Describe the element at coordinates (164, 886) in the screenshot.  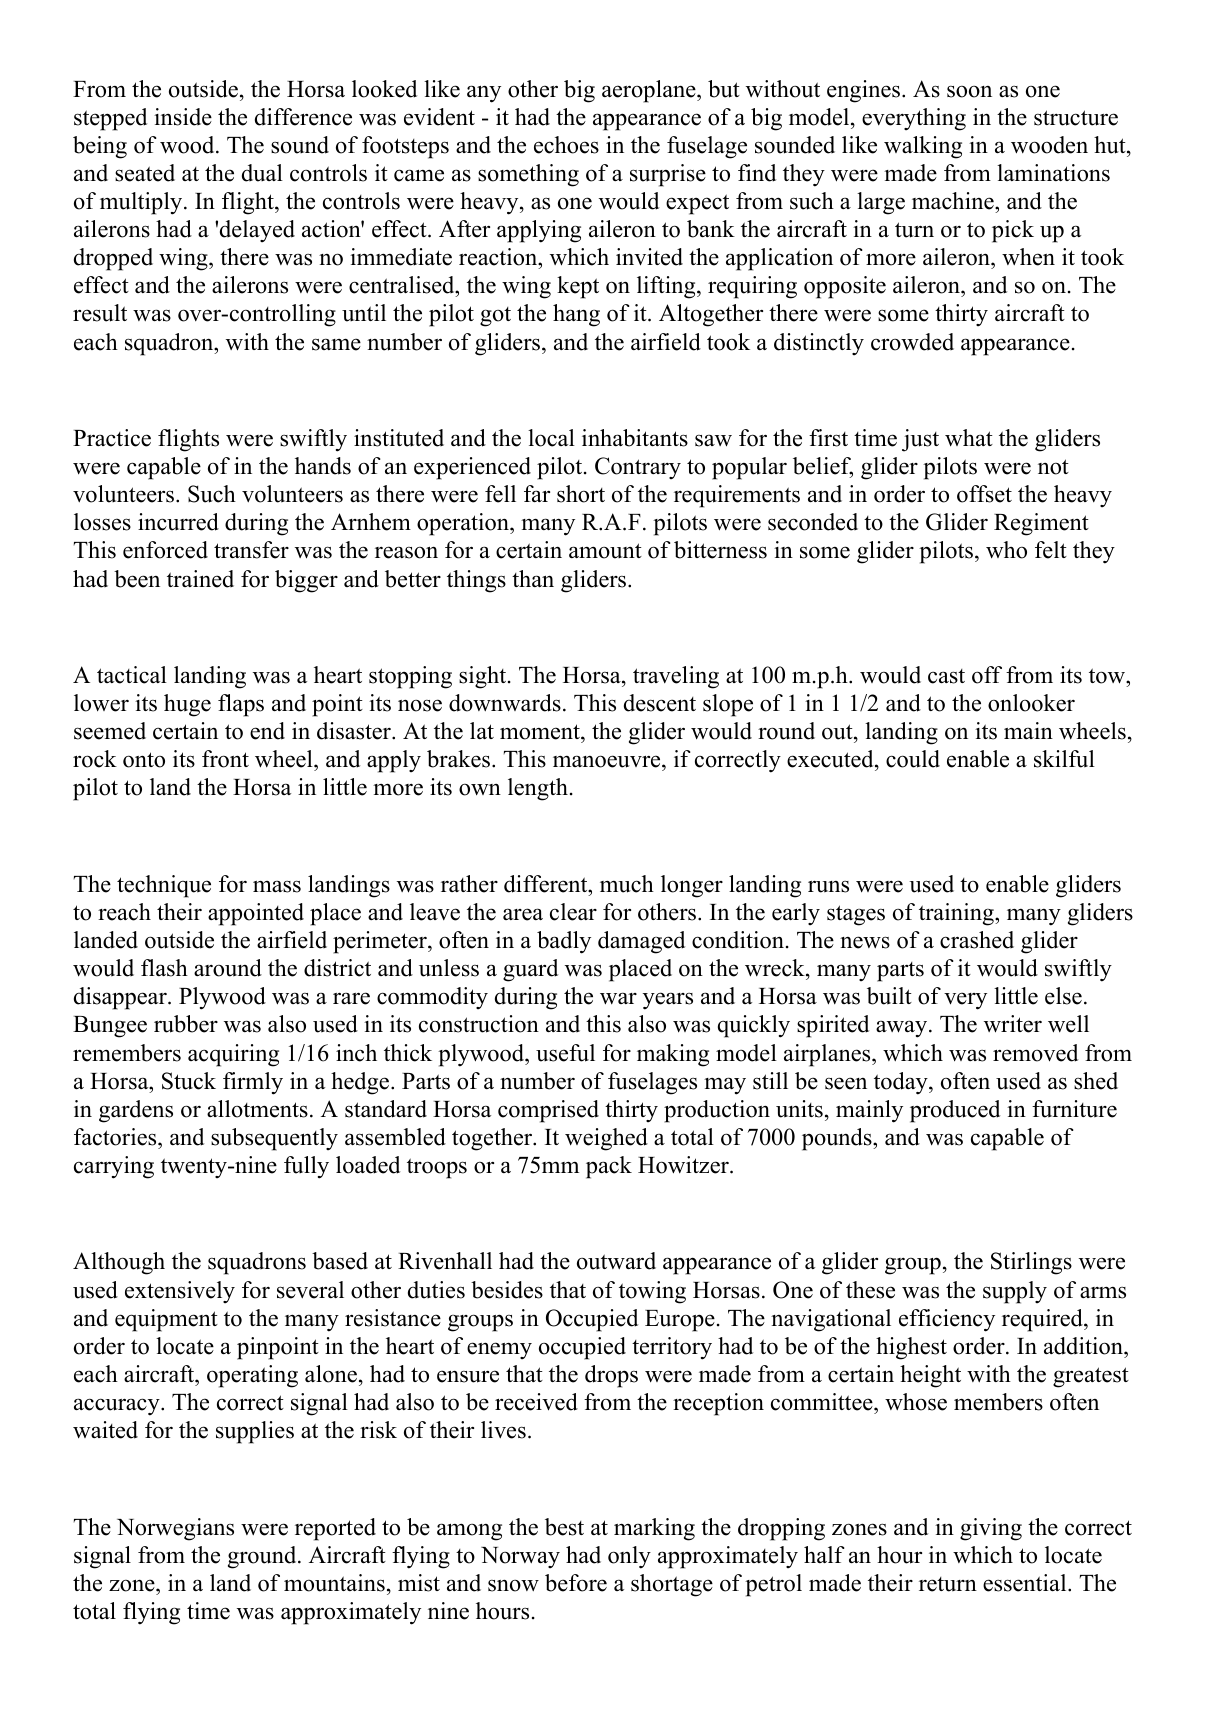
I see `technique` at that location.
